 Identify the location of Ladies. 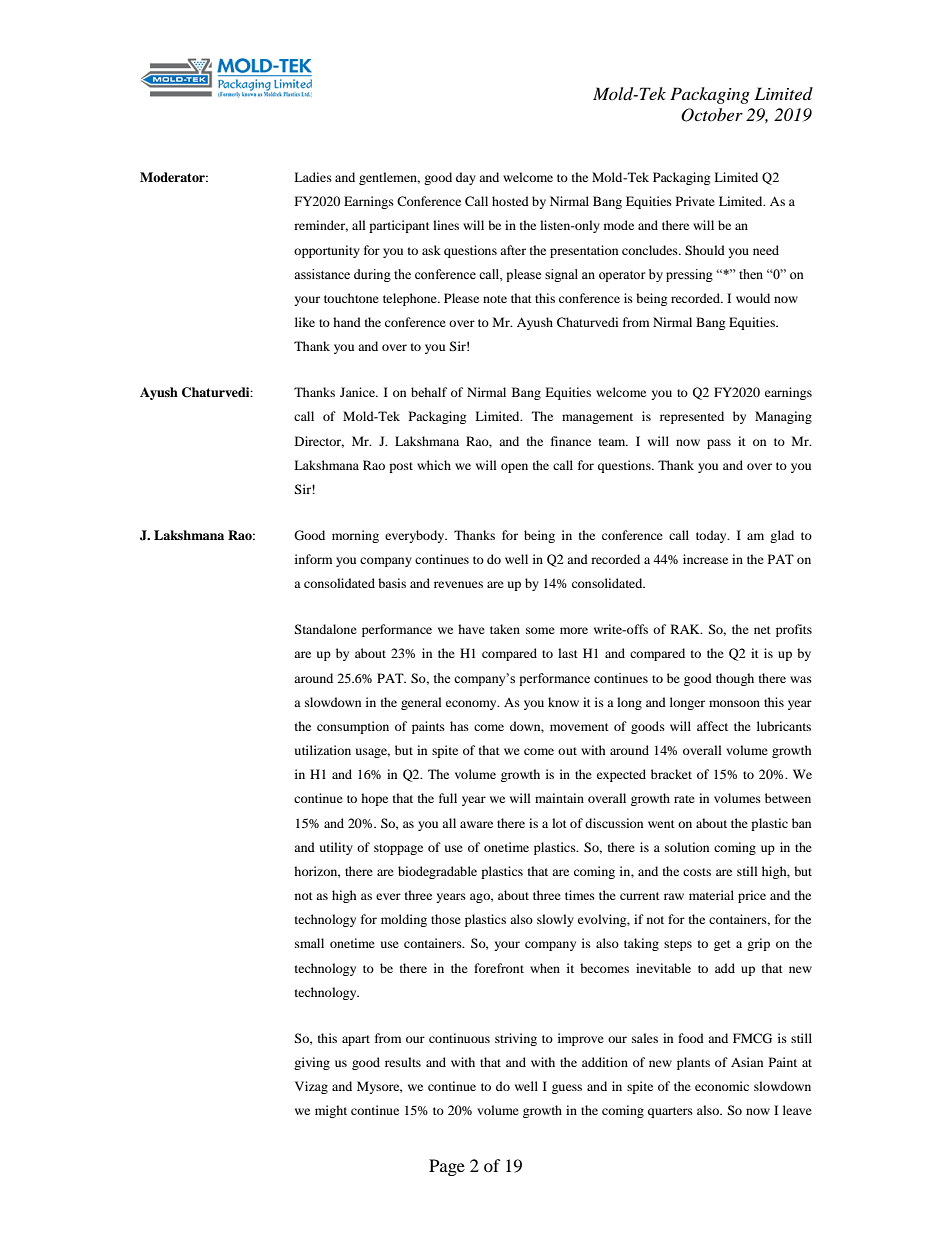
(313, 177).
